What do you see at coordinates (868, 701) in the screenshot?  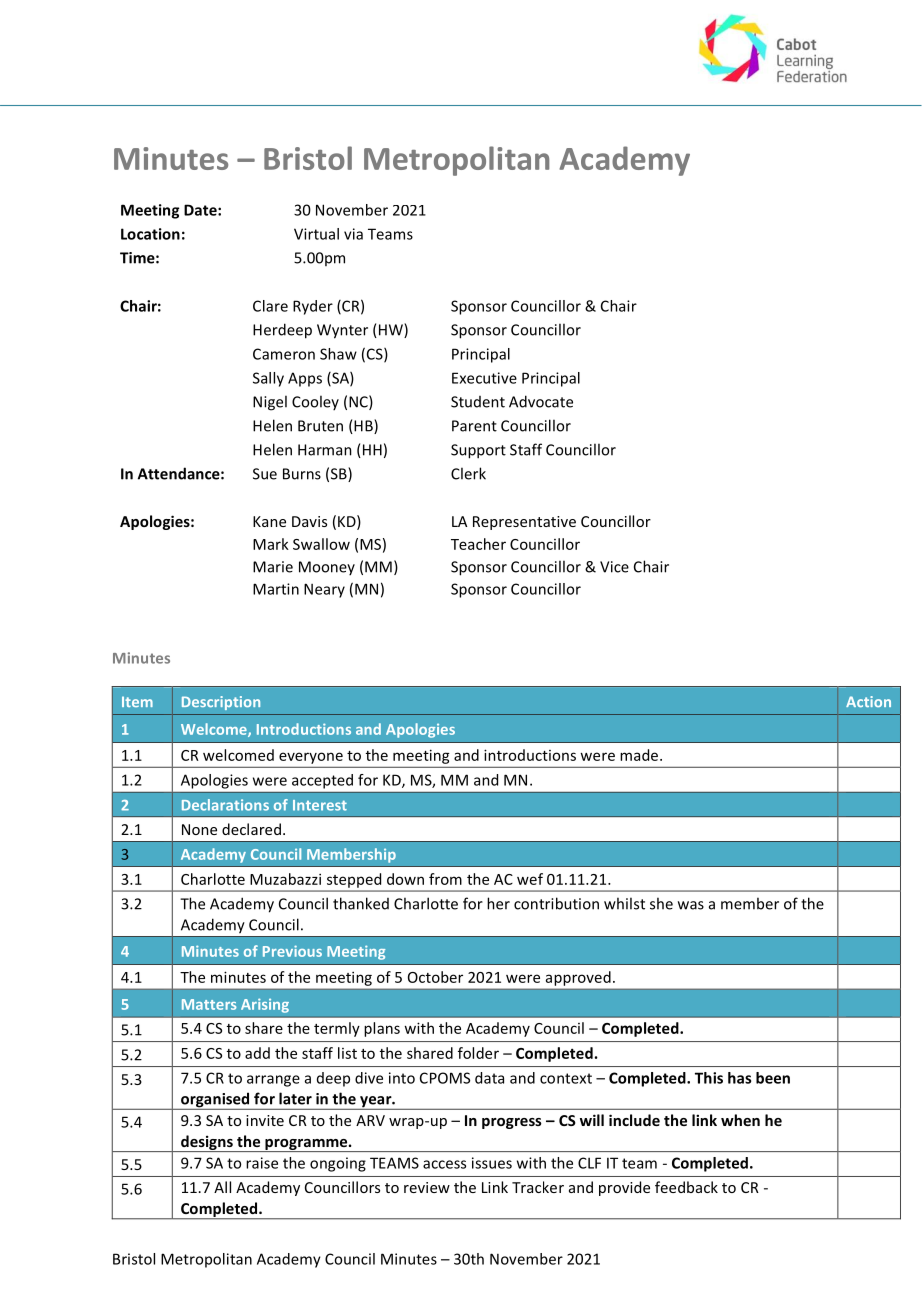 I see `Action` at bounding box center [868, 701].
